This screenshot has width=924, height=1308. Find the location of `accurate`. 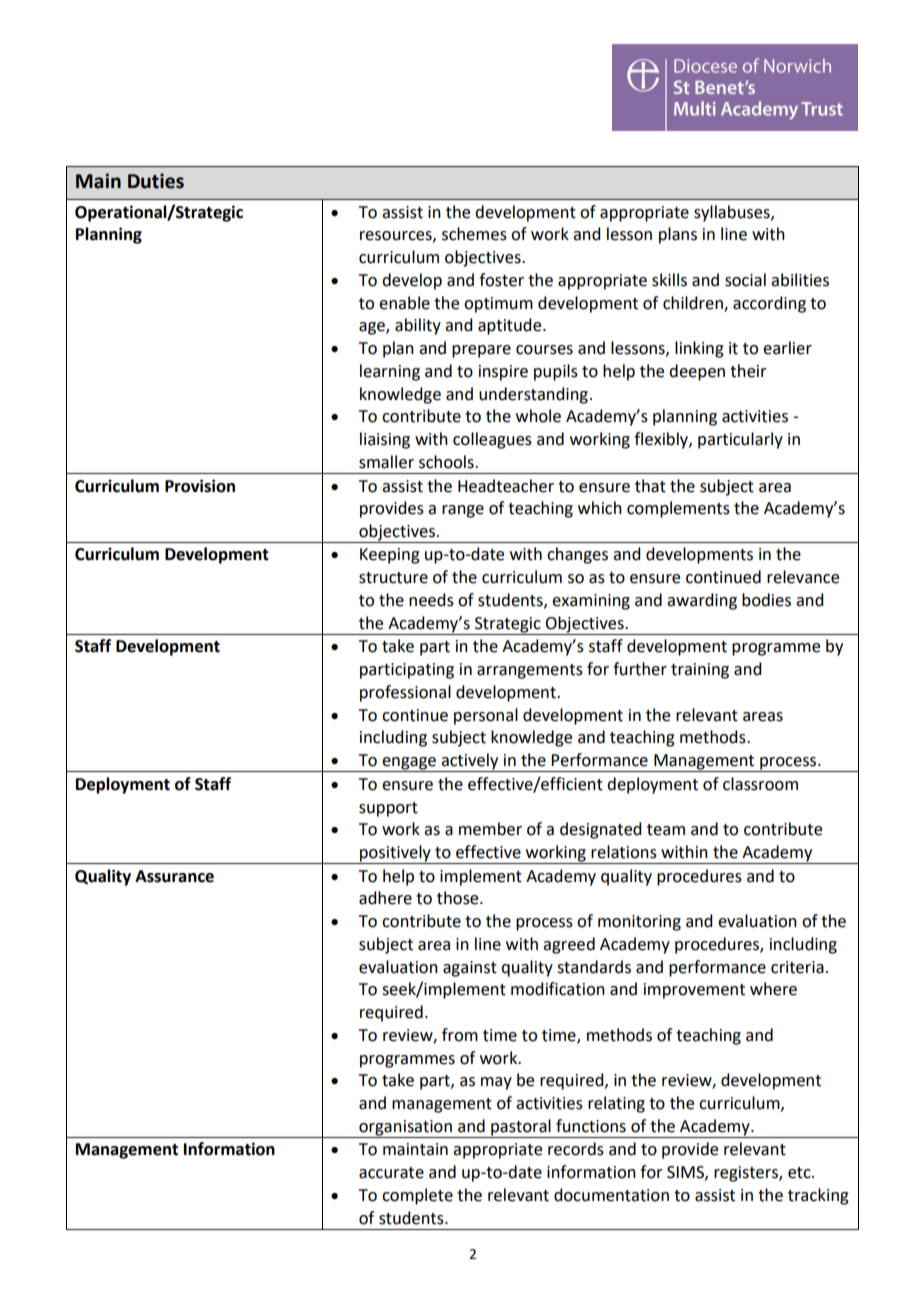

accurate is located at coordinates (391, 1173).
